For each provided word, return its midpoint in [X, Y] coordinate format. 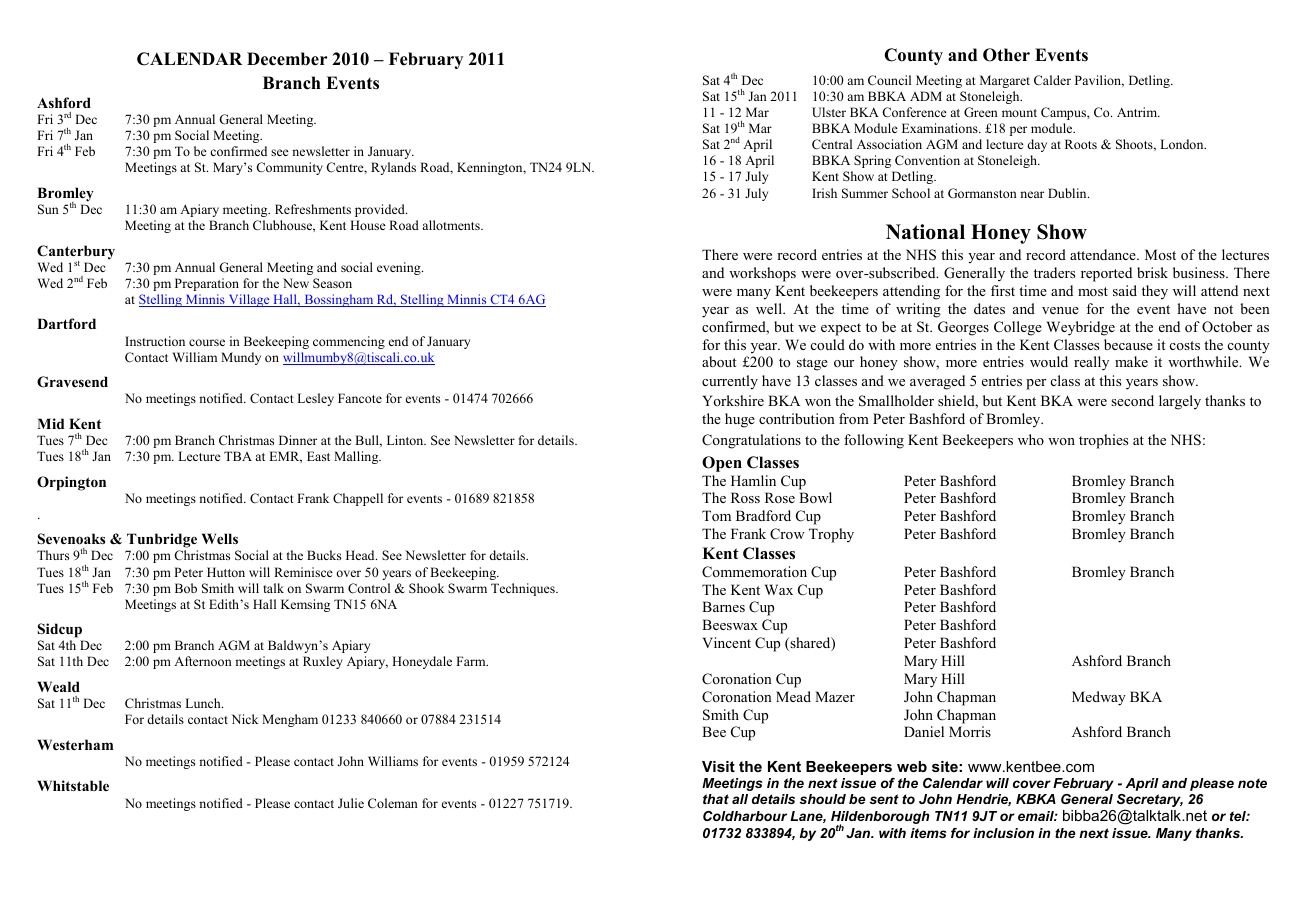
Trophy [831, 535]
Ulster [829, 112]
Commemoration [754, 572]
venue [1060, 310]
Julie [351, 803]
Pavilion [1099, 81]
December [287, 59]
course [207, 342]
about [719, 361]
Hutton [226, 572]
